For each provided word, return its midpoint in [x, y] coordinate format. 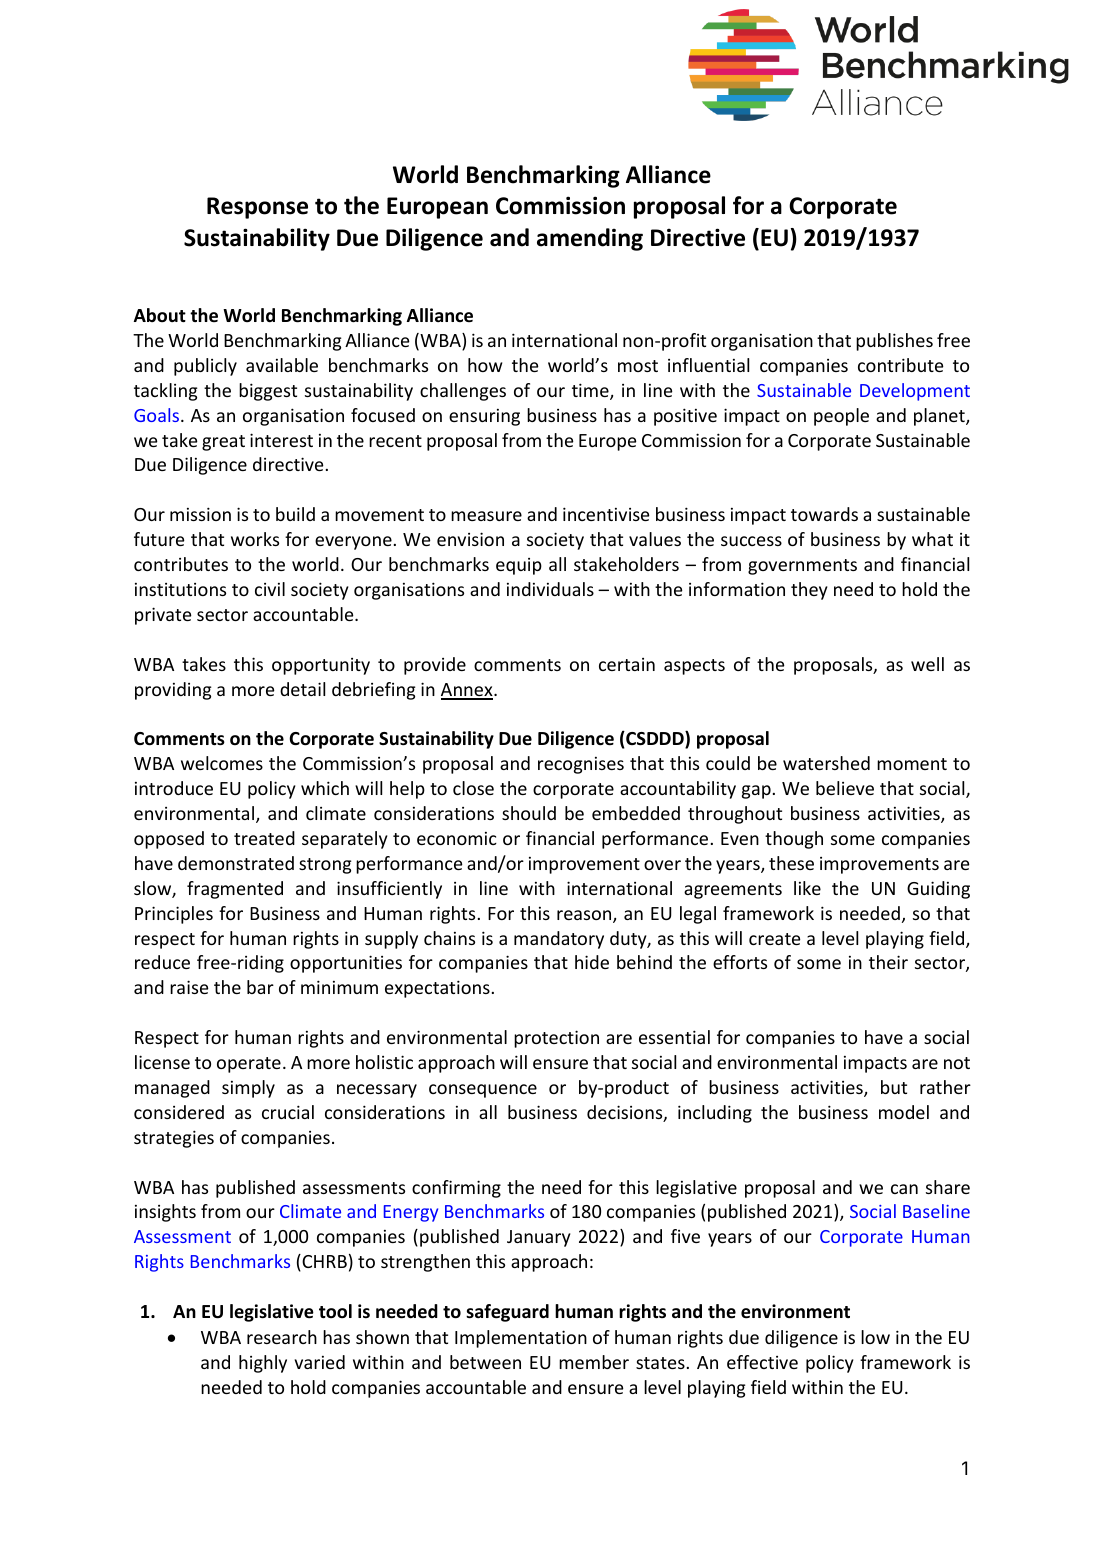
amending [590, 239]
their [888, 962]
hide [592, 962]
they [809, 591]
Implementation [521, 1339]
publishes [894, 342]
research [282, 1337]
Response [257, 208]
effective [762, 1362]
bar [260, 987]
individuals [550, 589]
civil [270, 589]
